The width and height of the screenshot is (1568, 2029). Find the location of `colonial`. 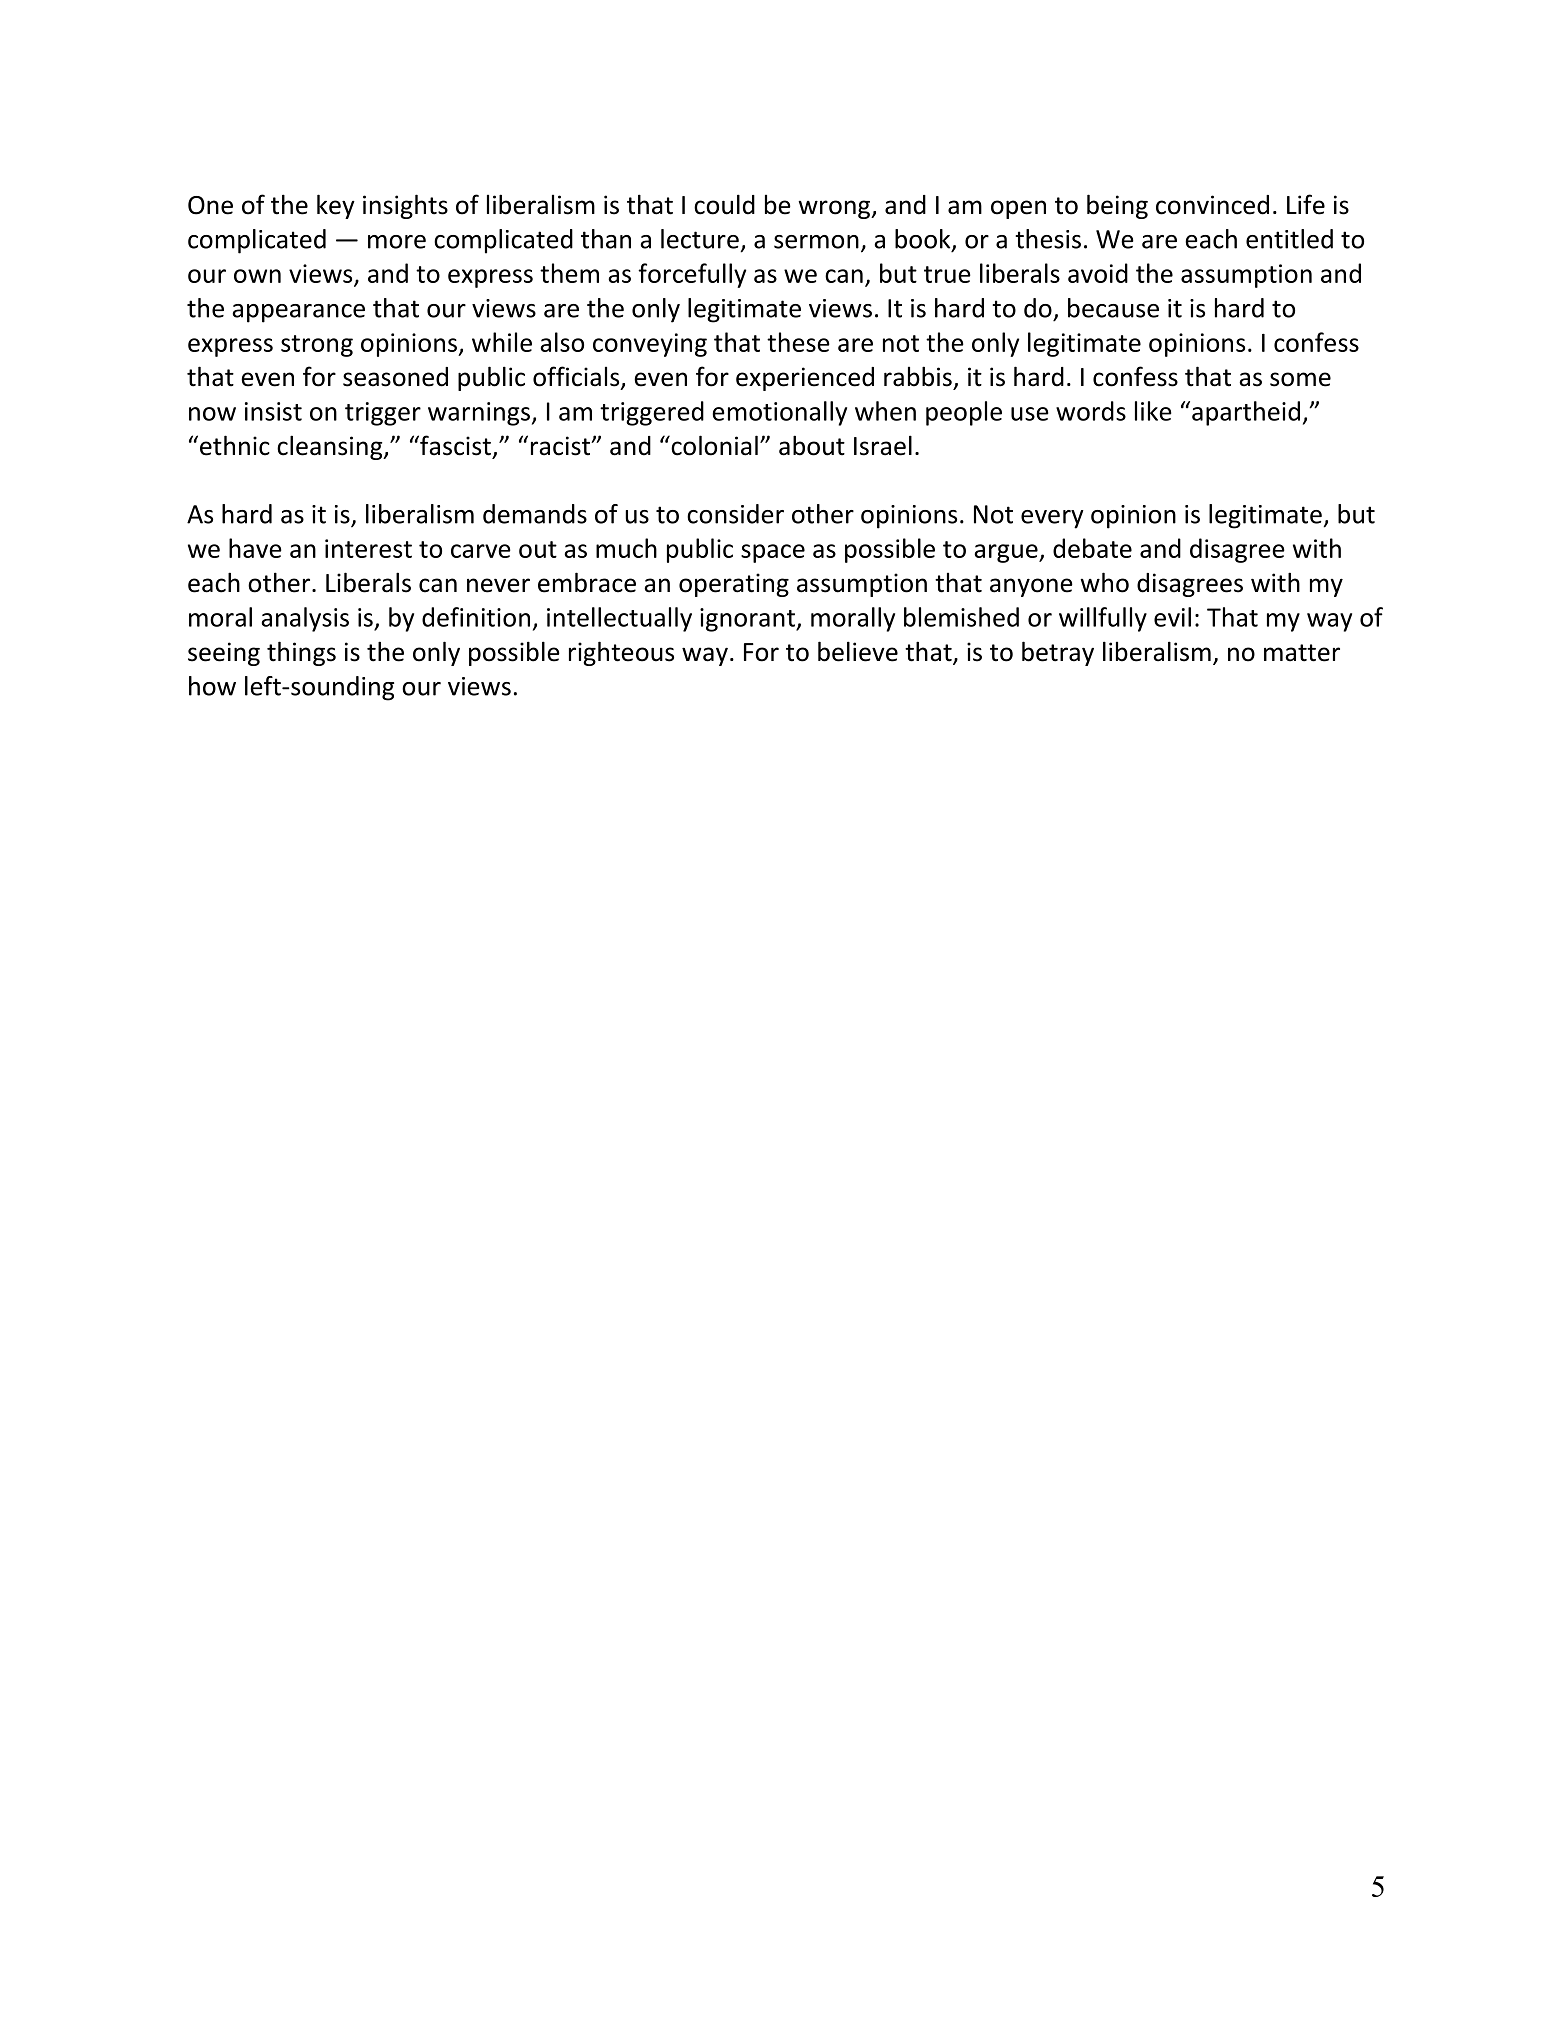

colonial is located at coordinates (713, 445).
